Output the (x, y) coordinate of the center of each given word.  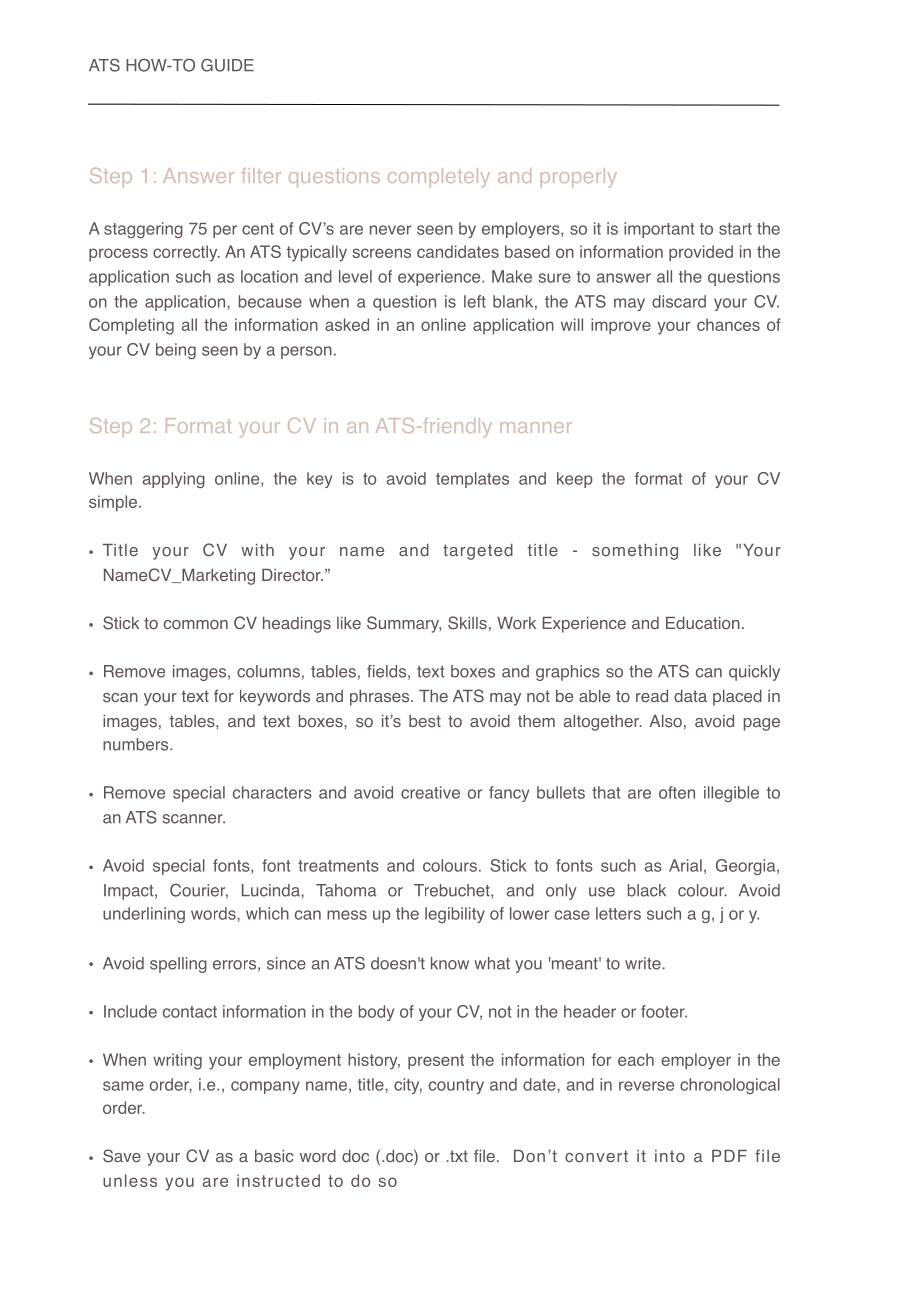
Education (703, 622)
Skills (467, 623)
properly (579, 178)
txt (458, 1156)
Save (122, 1156)
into (670, 1156)
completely (439, 178)
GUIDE (227, 65)
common (196, 625)
